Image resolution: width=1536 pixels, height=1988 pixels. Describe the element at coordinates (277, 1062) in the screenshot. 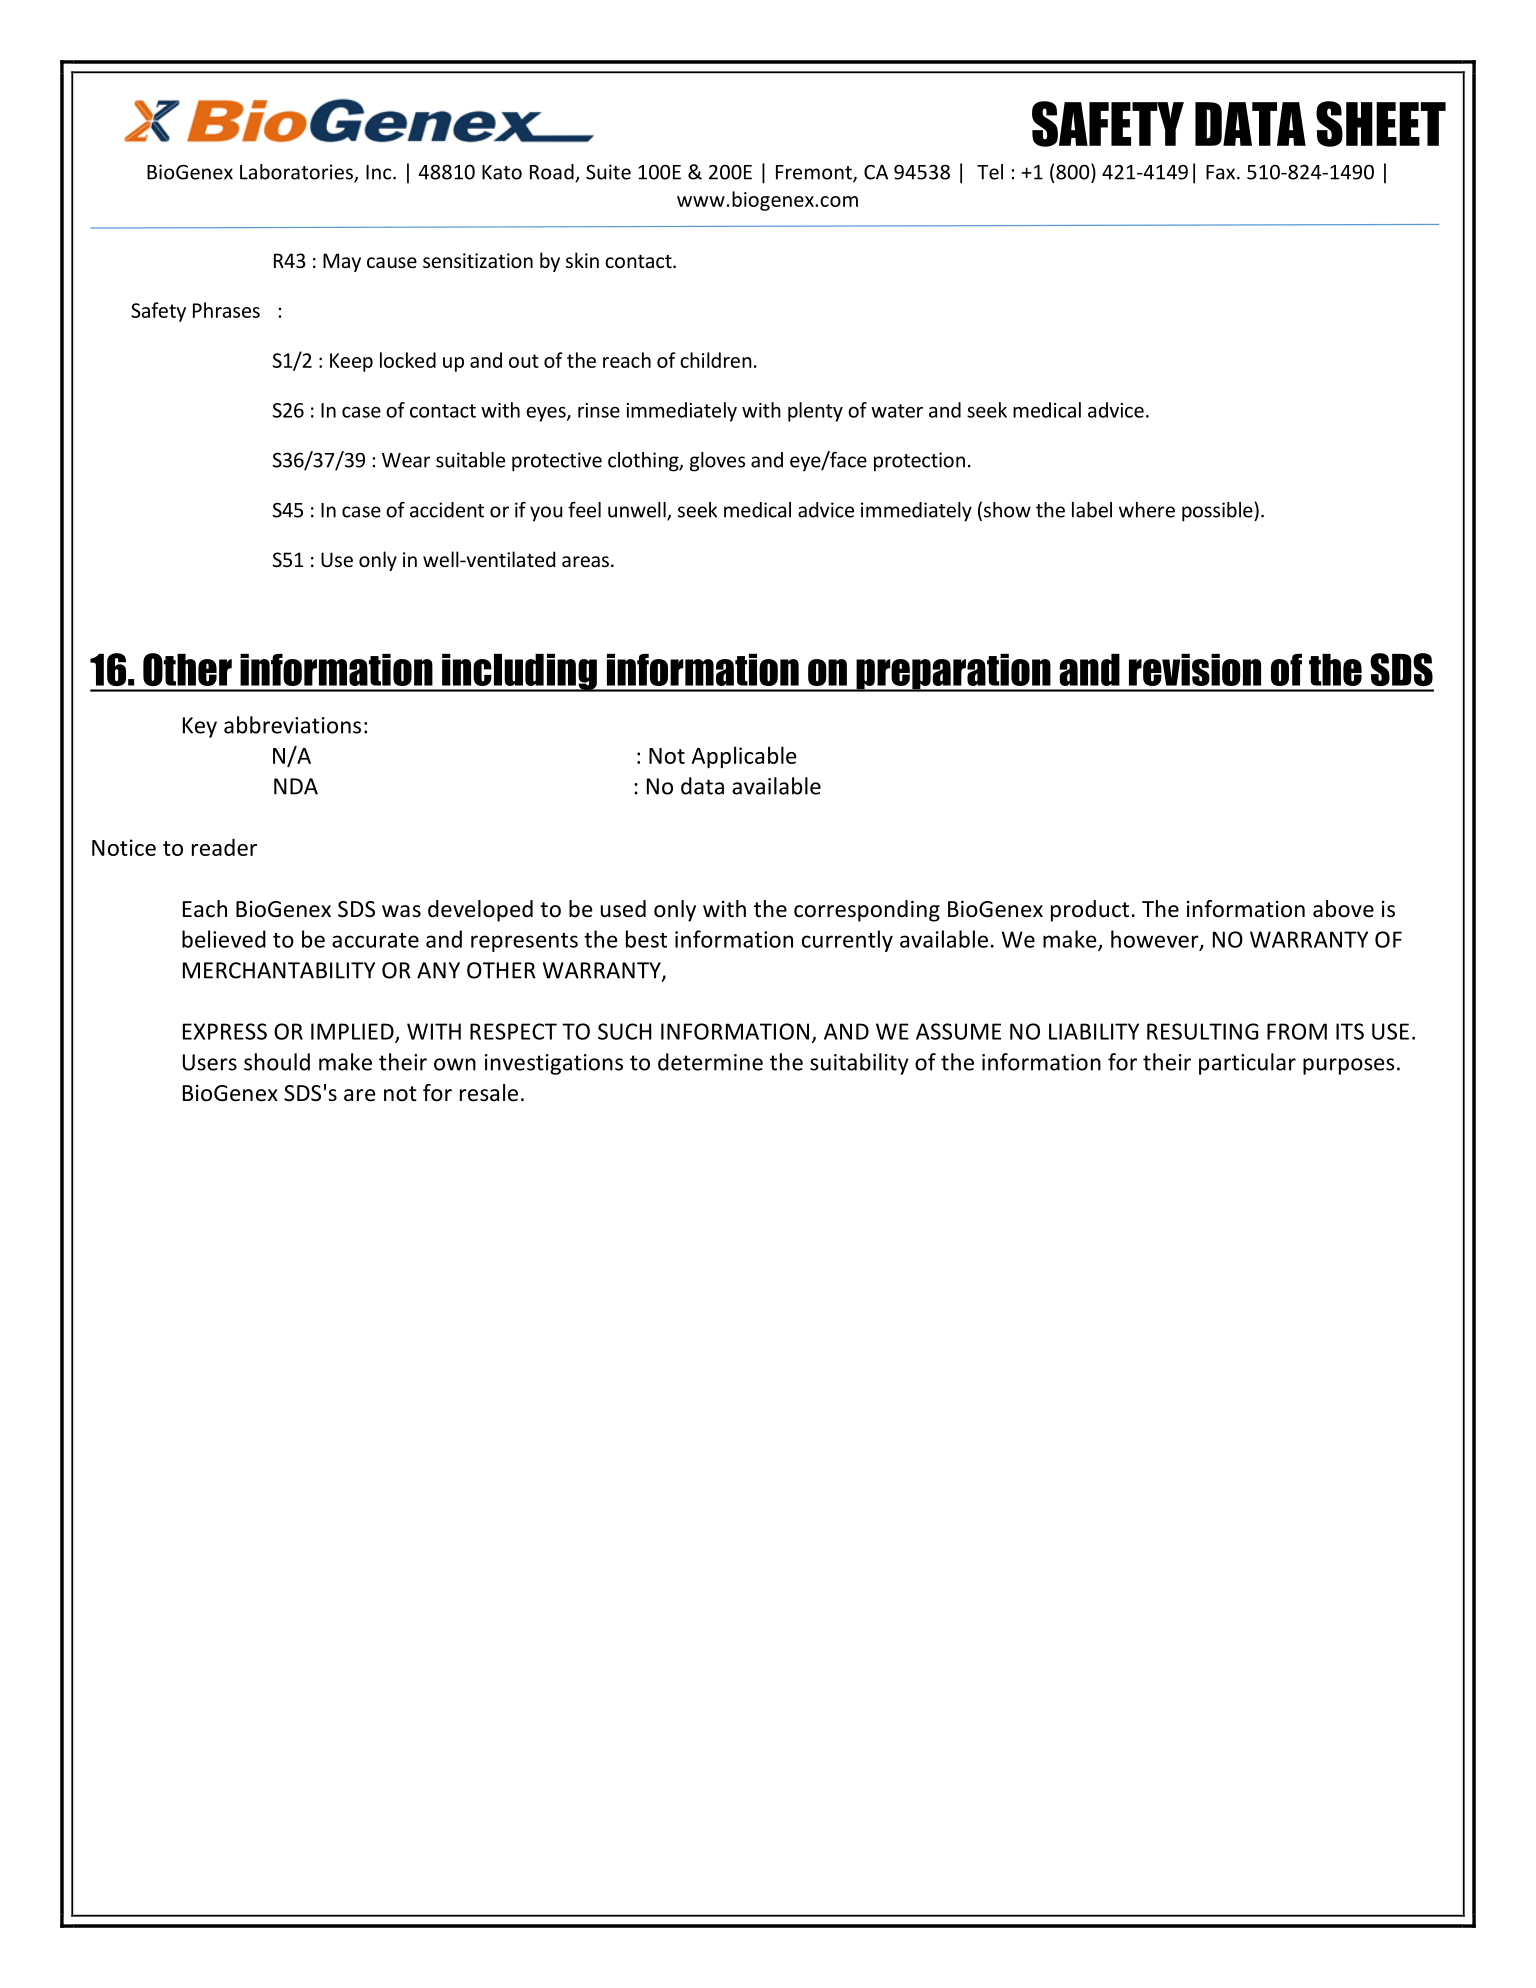

I see `should` at that location.
